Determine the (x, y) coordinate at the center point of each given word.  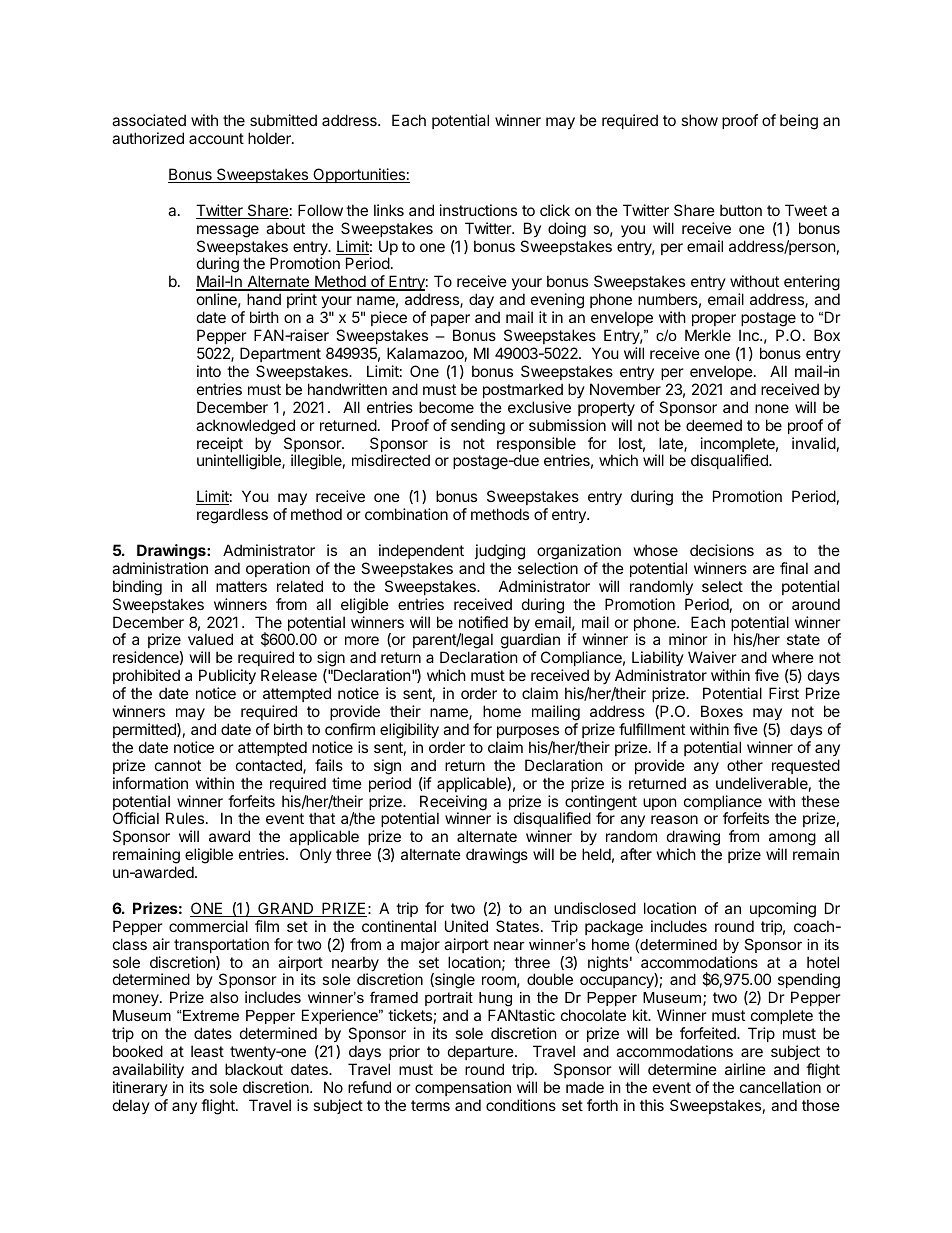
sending (478, 427)
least (207, 1051)
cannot (178, 765)
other (745, 765)
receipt (220, 446)
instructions (478, 210)
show (699, 120)
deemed (714, 425)
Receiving (453, 804)
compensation (463, 1088)
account (216, 138)
